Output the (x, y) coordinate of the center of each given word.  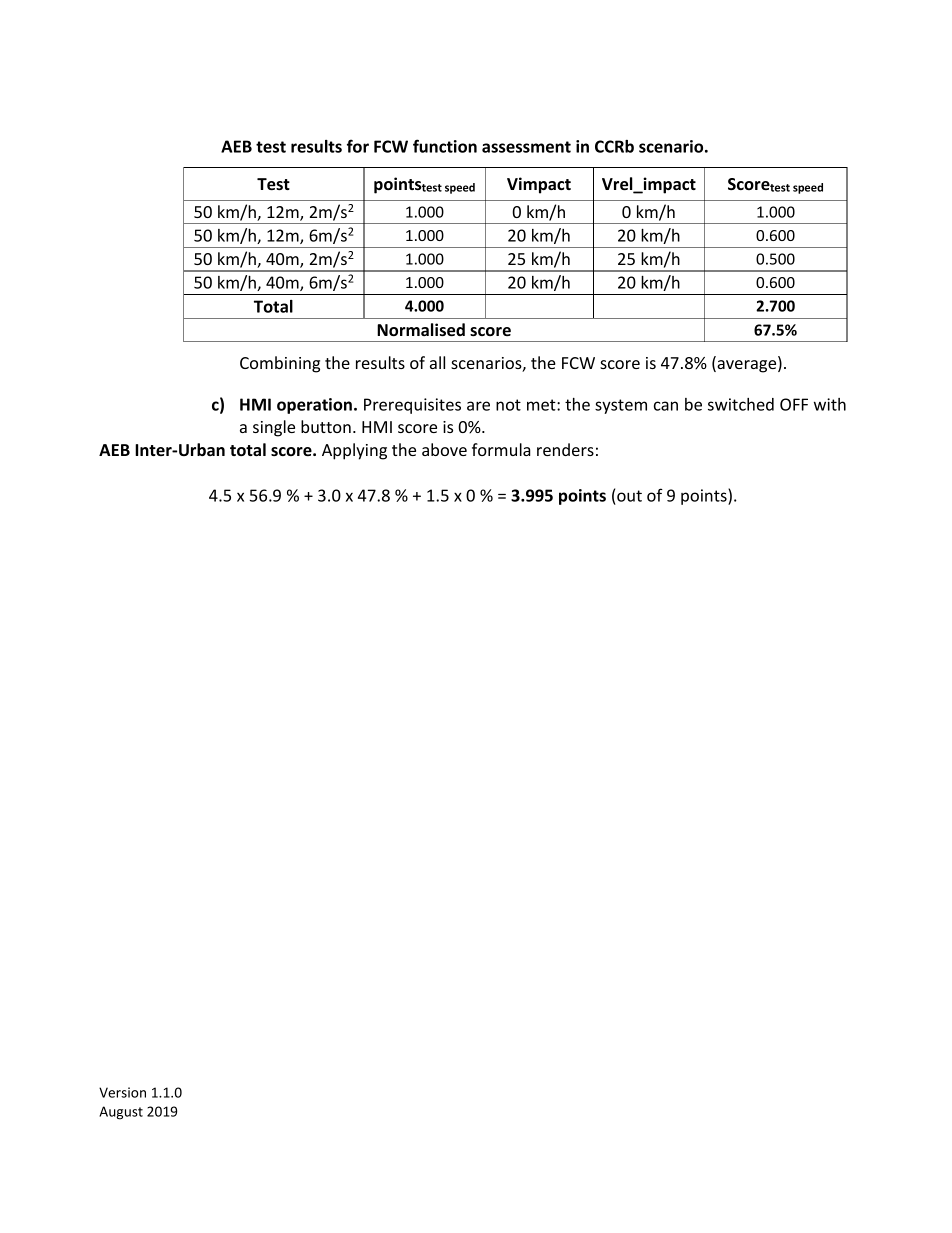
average (747, 366)
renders (565, 449)
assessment (526, 147)
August (121, 1113)
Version (122, 1092)
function (445, 146)
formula (501, 449)
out (629, 496)
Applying (354, 451)
